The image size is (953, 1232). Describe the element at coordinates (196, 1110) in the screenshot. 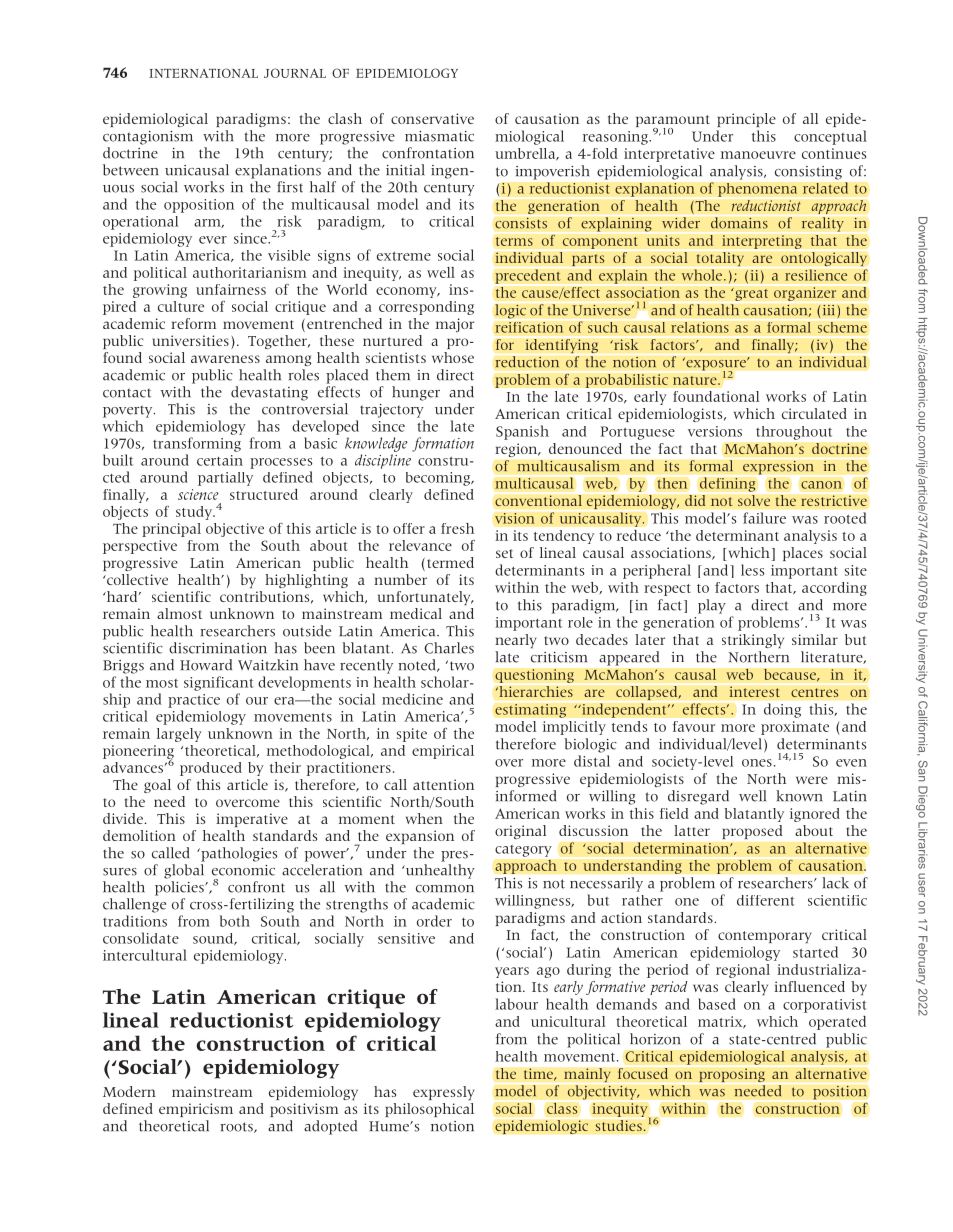

I see `empiricism` at that location.
